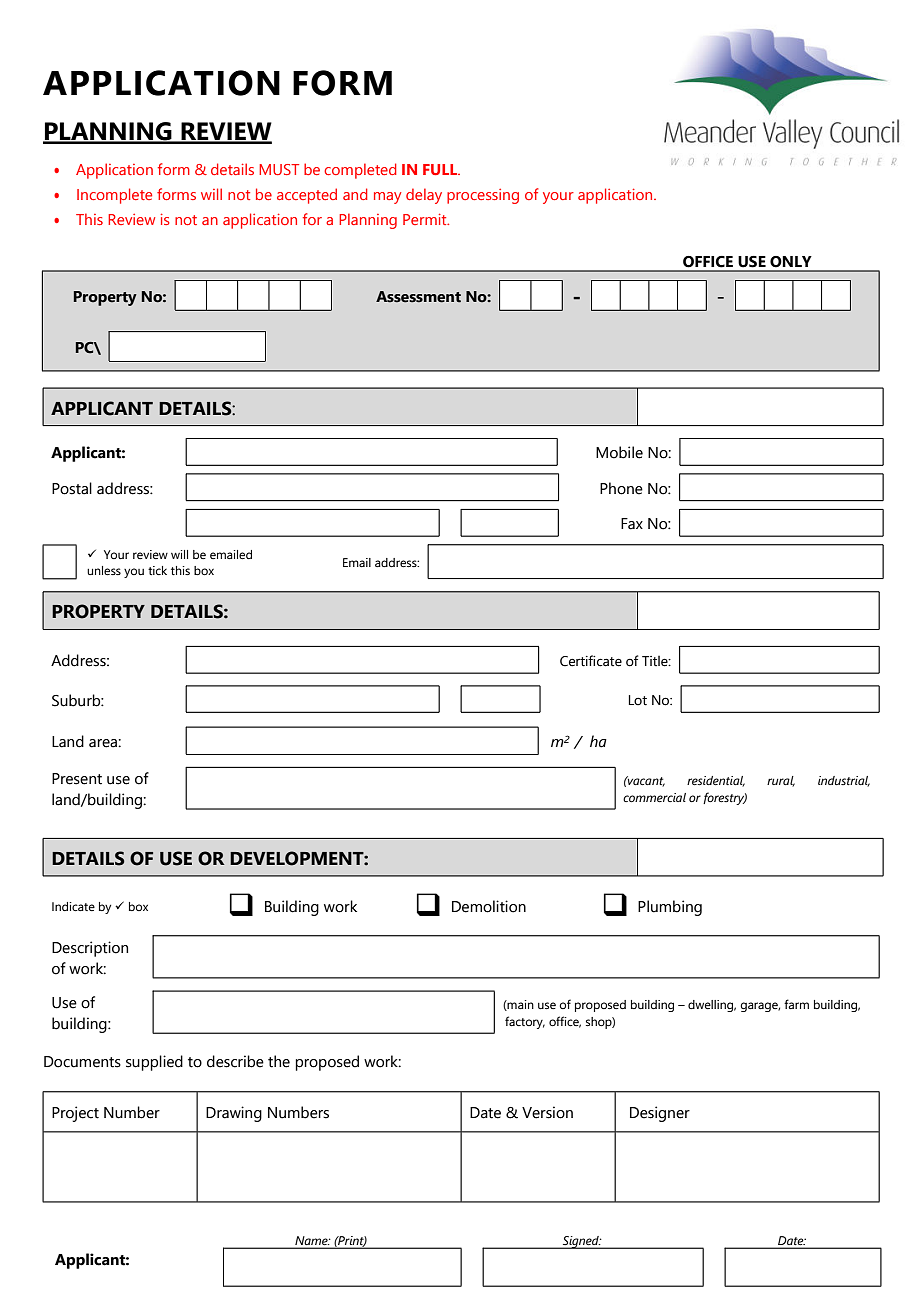  I want to click on Lot, so click(638, 700).
